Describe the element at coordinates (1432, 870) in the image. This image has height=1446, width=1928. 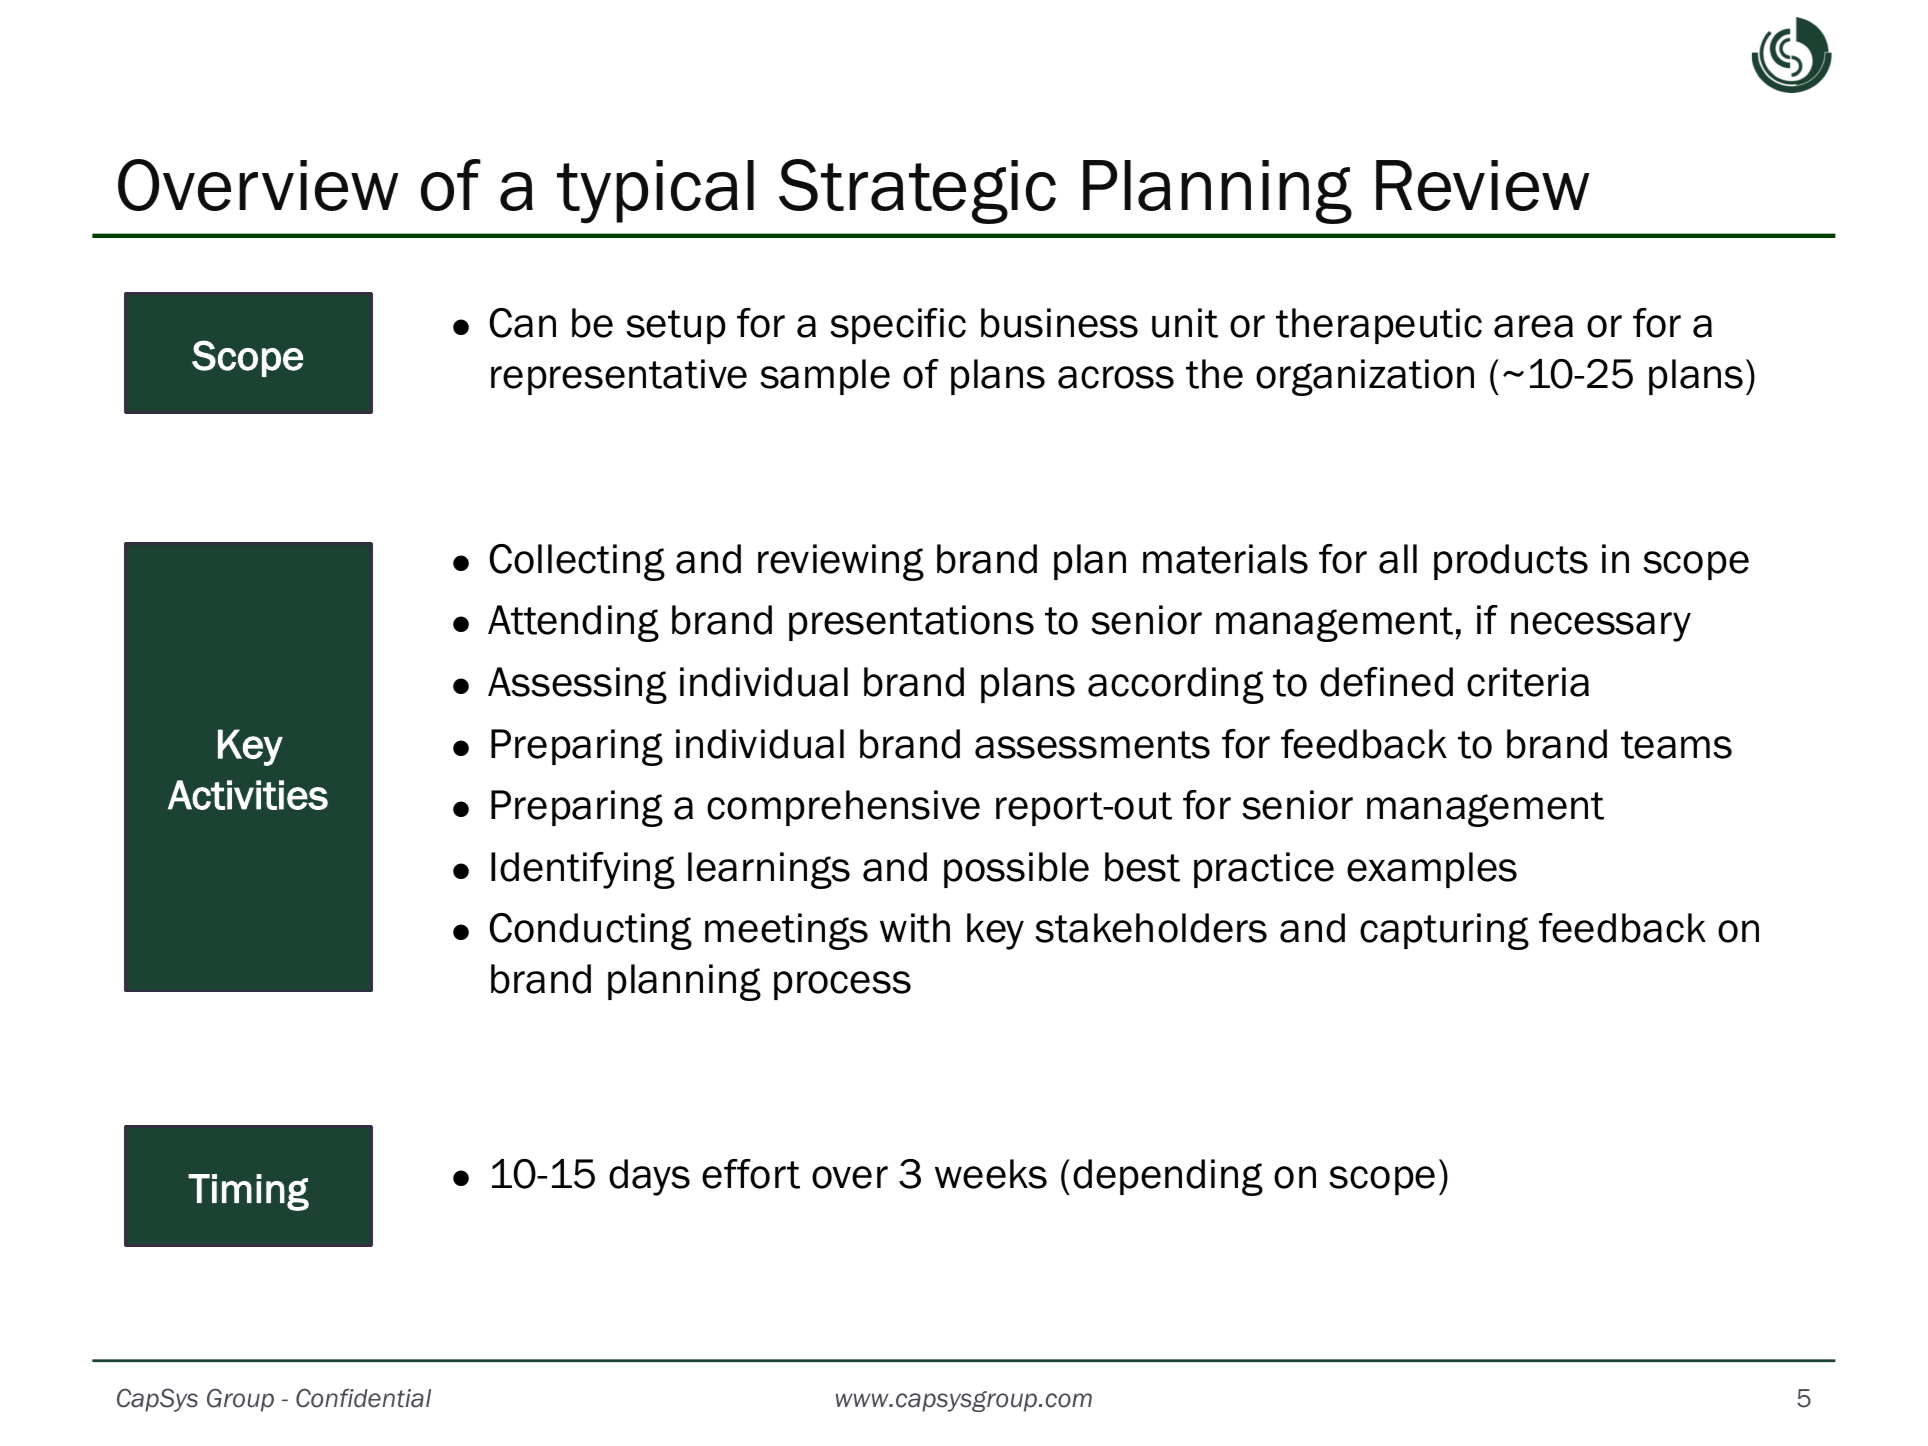
I see `examples` at that location.
